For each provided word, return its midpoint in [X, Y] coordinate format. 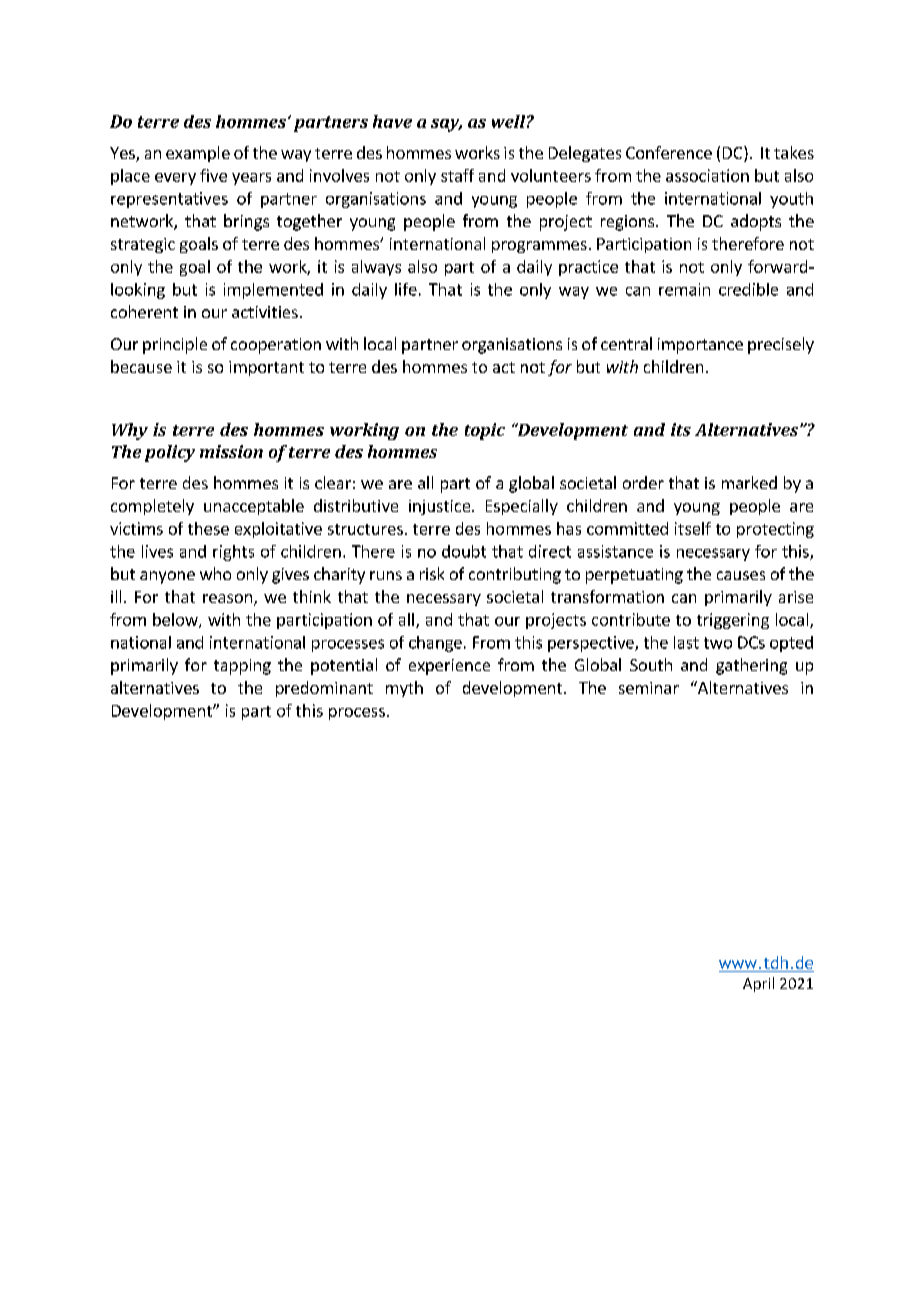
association [707, 175]
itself [693, 528]
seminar [649, 688]
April [758, 984]
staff [457, 175]
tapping [242, 667]
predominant [324, 689]
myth [404, 689]
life [406, 289]
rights [233, 553]
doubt [464, 551]
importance [700, 346]
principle [175, 345]
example [198, 154]
